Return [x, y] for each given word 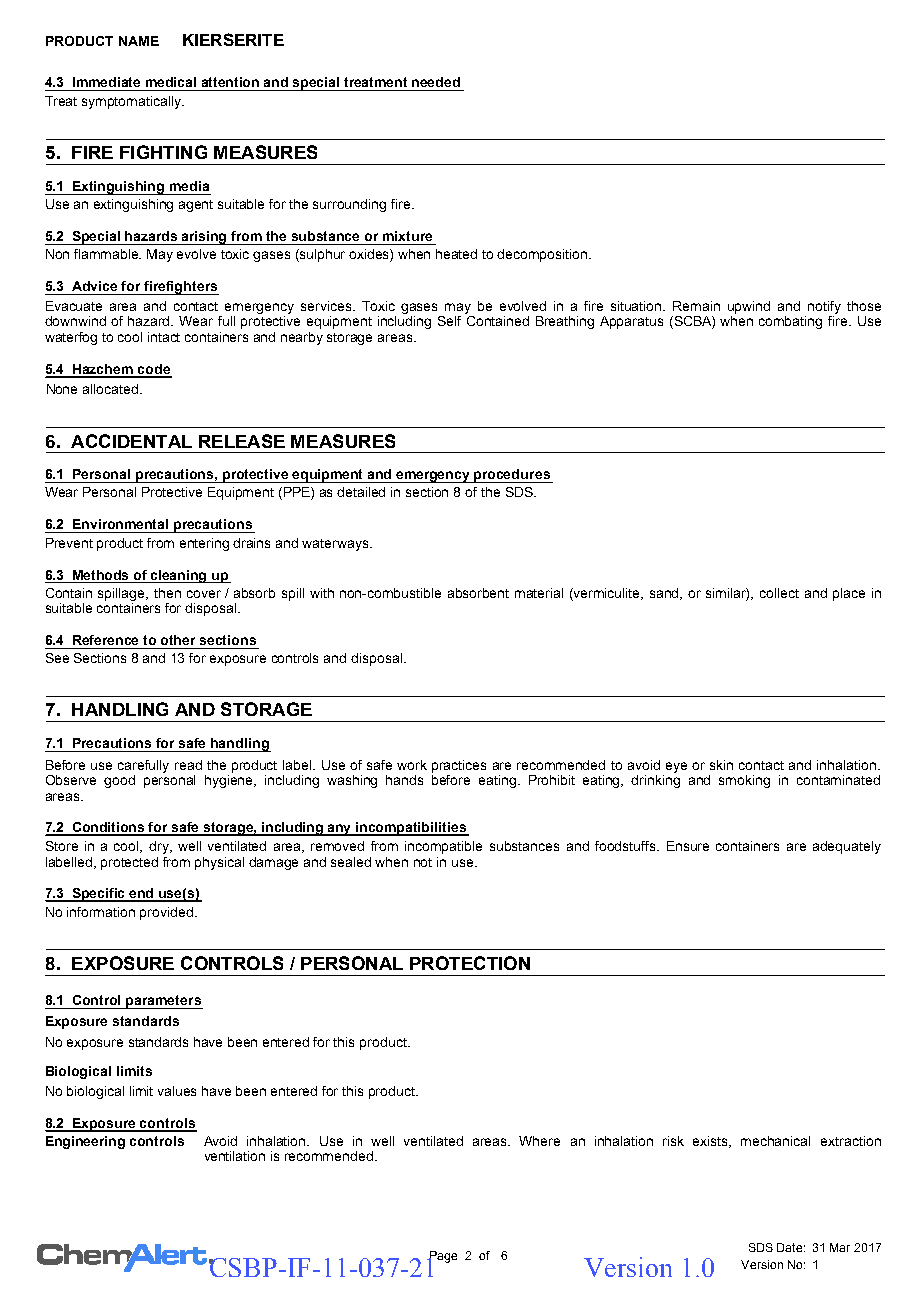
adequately [847, 847]
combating [790, 322]
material [539, 593]
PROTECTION [470, 963]
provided [166, 913]
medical [171, 82]
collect [779, 593]
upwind [749, 307]
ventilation [235, 1156]
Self [449, 321]
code [154, 370]
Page [442, 1258]
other [178, 640]
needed [436, 82]
